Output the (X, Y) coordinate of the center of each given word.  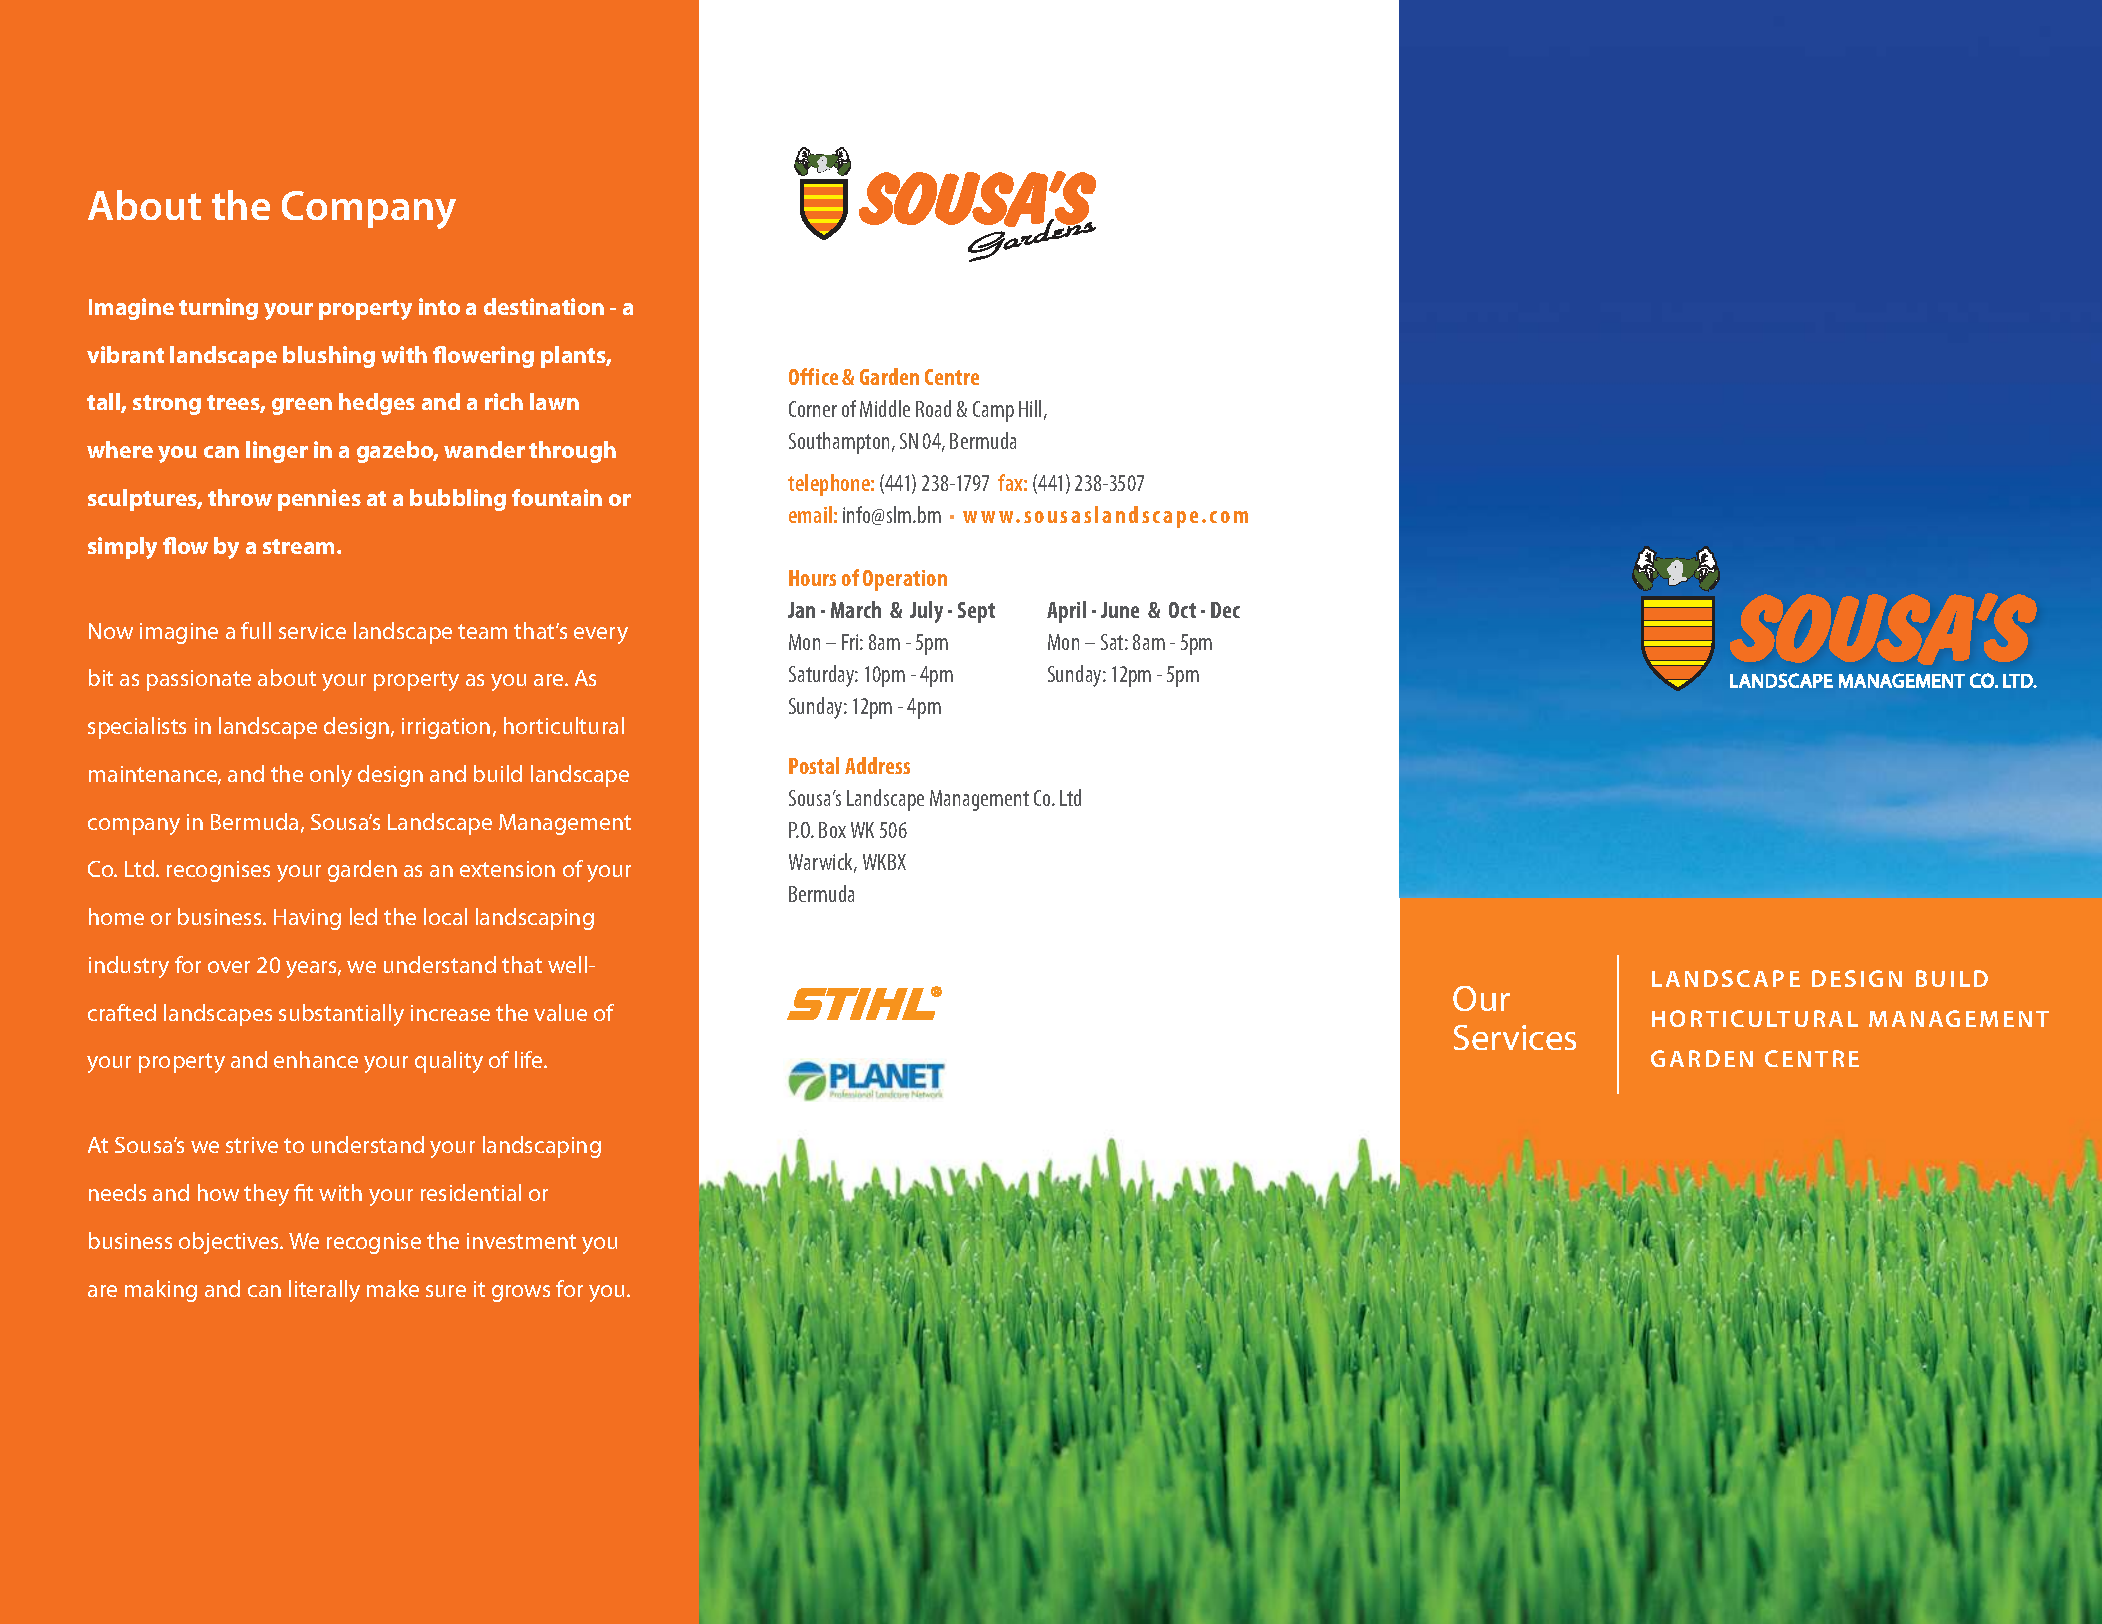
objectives (230, 1243)
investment (521, 1241)
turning (218, 309)
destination (544, 306)
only (331, 776)
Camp (993, 411)
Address (877, 765)
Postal (814, 765)
